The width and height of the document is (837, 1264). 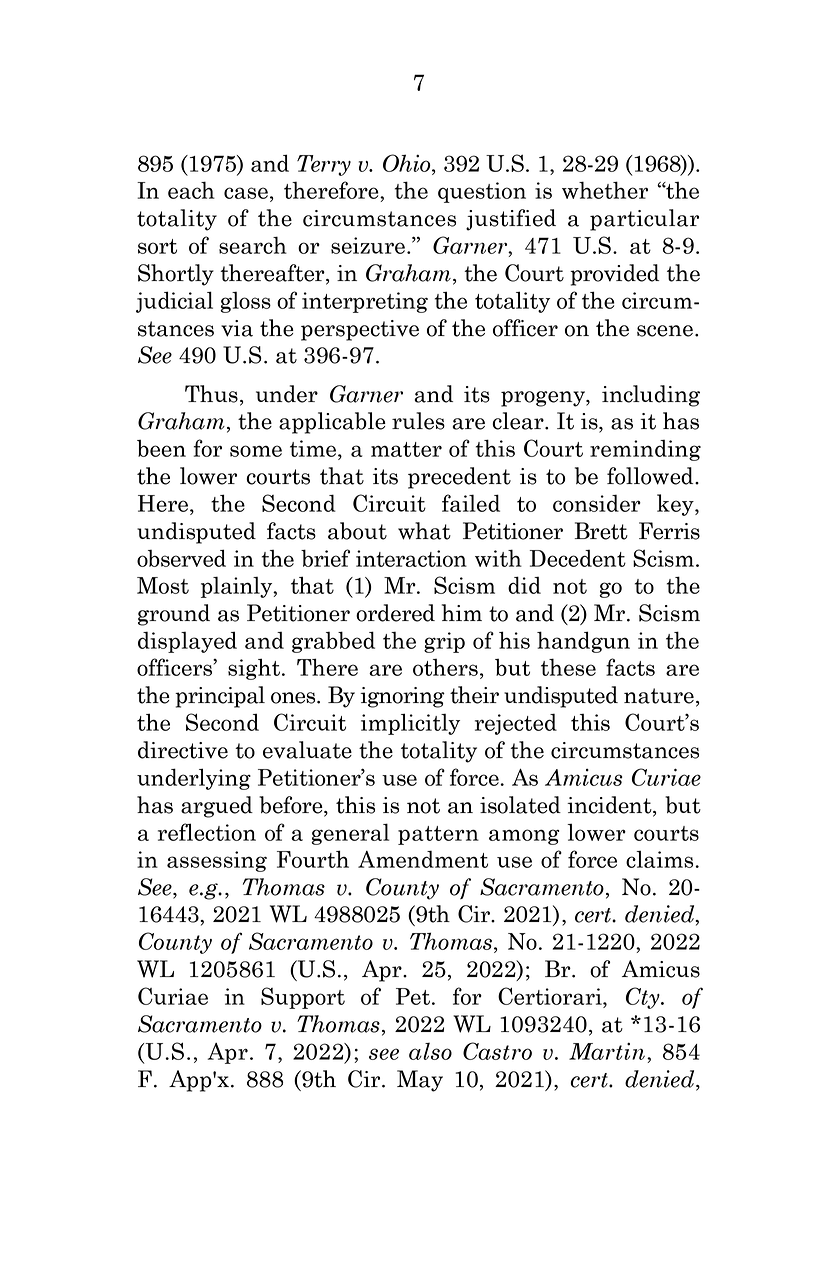 I want to click on Ohio, so click(x=408, y=163).
